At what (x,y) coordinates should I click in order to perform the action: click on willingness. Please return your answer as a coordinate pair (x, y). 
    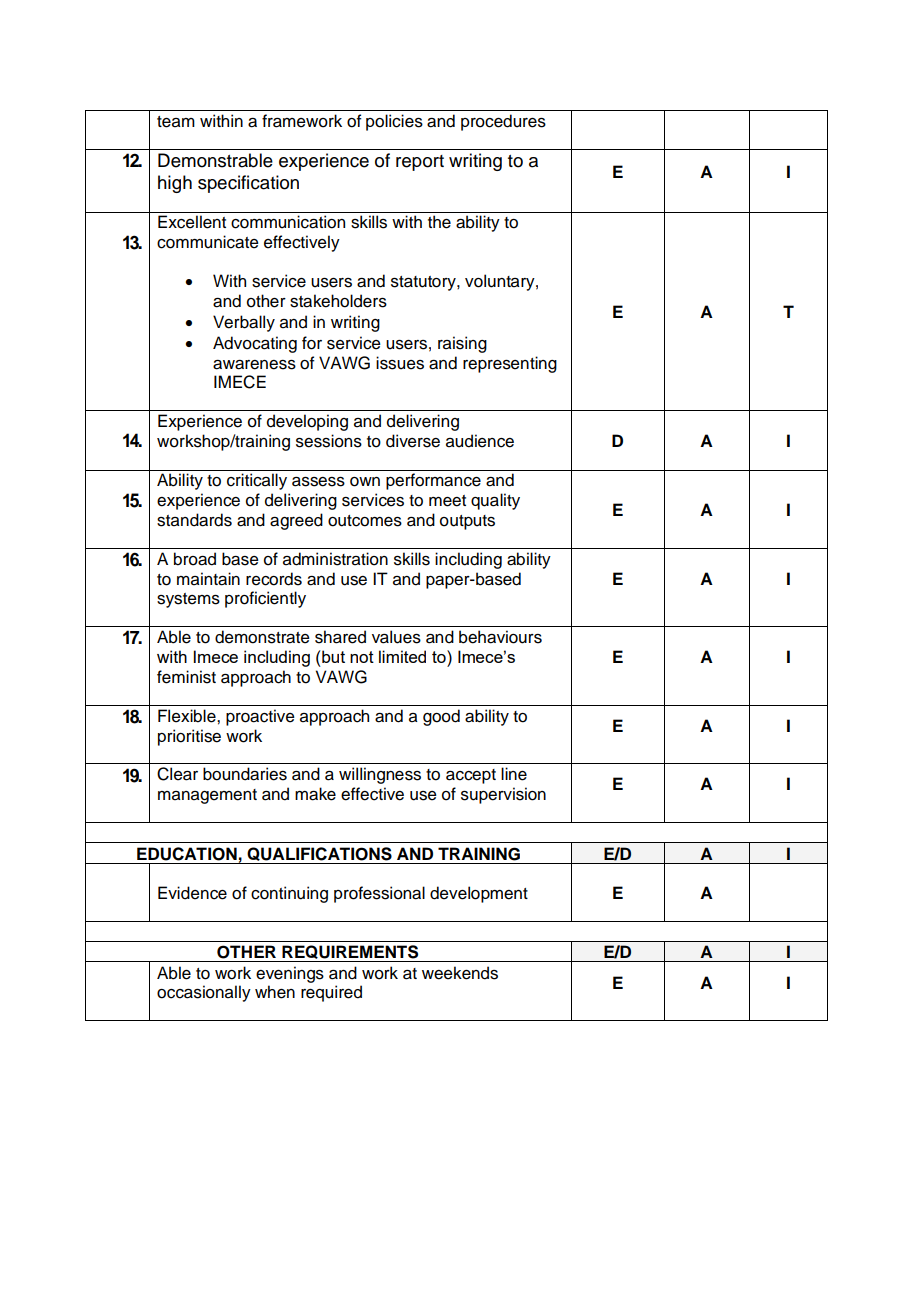
    Looking at the image, I should click on (380, 775).
